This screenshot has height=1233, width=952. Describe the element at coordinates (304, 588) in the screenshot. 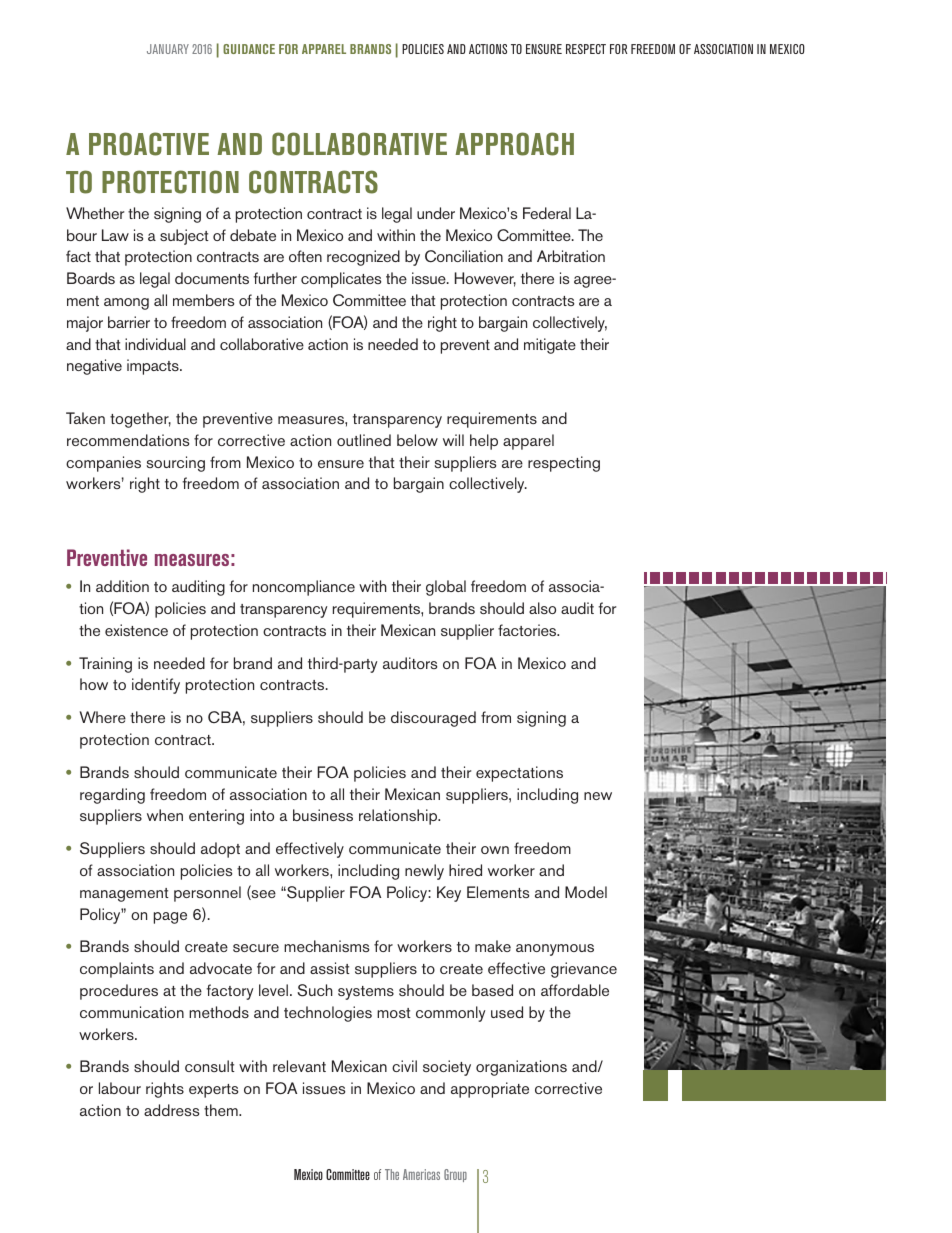

I see `noncompliance` at that location.
